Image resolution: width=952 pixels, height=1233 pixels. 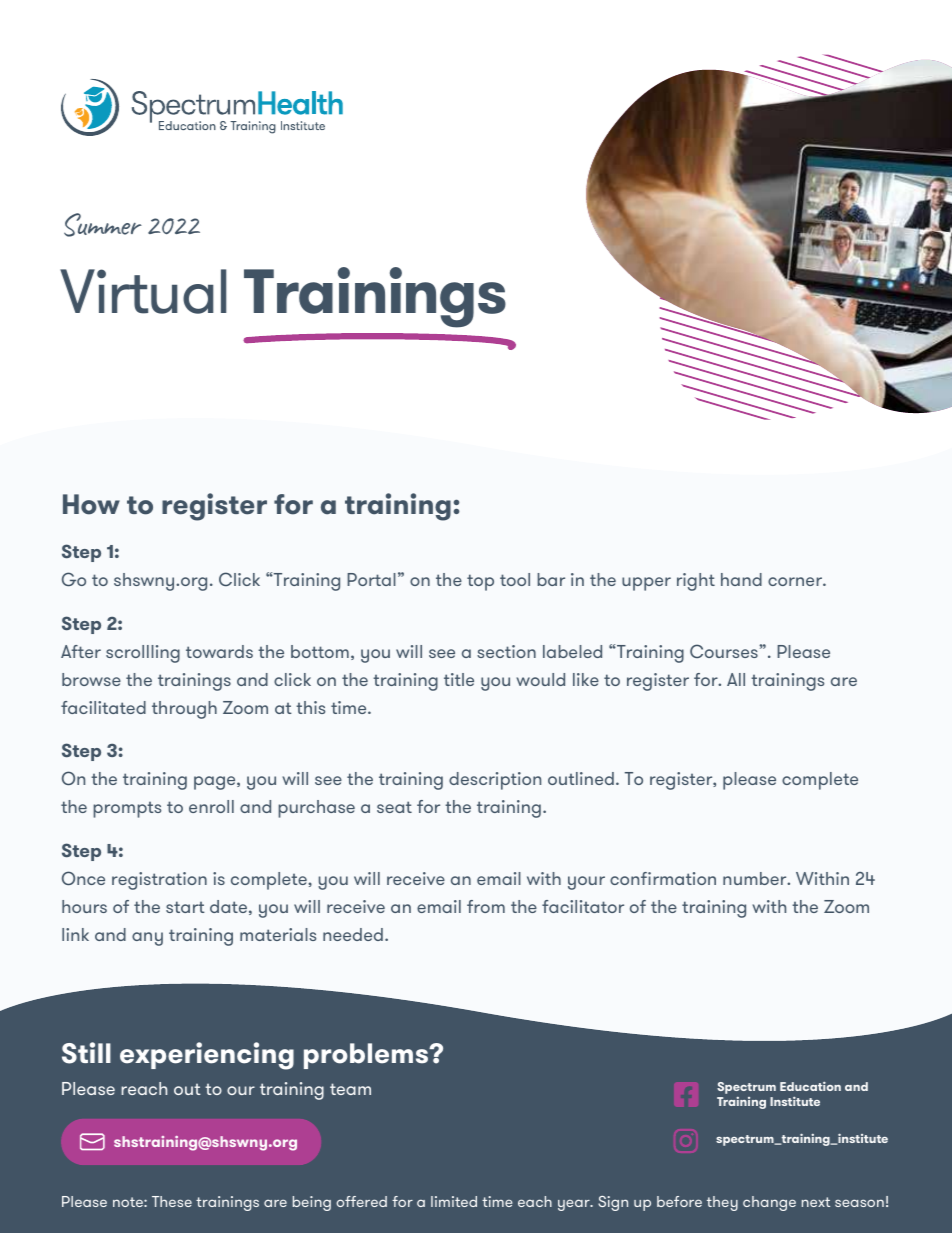 What do you see at coordinates (454, 1201) in the document?
I see `limited` at bounding box center [454, 1201].
